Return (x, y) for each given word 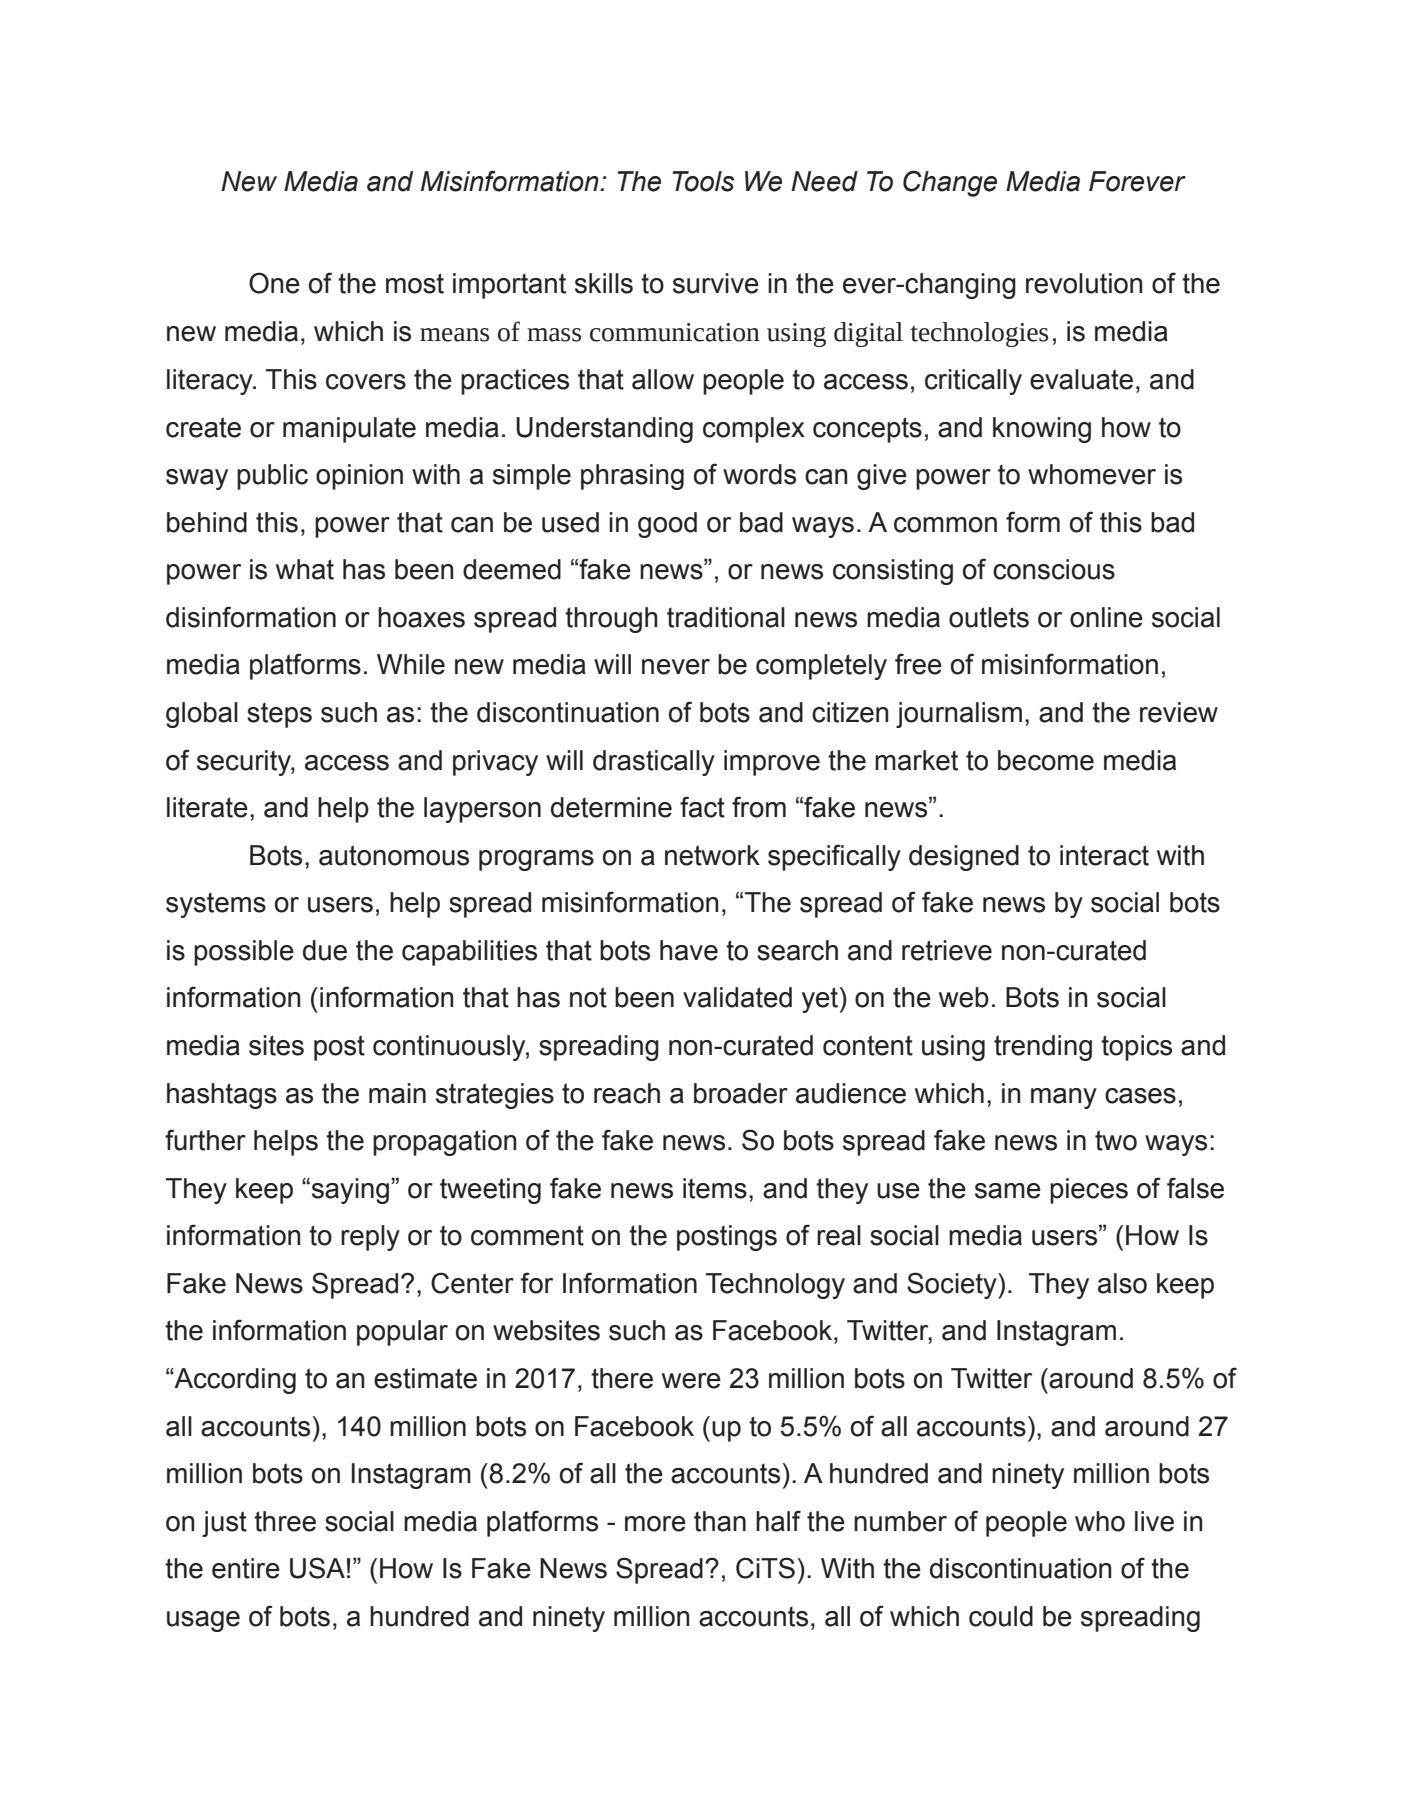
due (325, 950)
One (274, 283)
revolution (1084, 283)
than (720, 1521)
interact (1104, 855)
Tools (703, 181)
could (1001, 1616)
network (712, 855)
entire (246, 1568)
